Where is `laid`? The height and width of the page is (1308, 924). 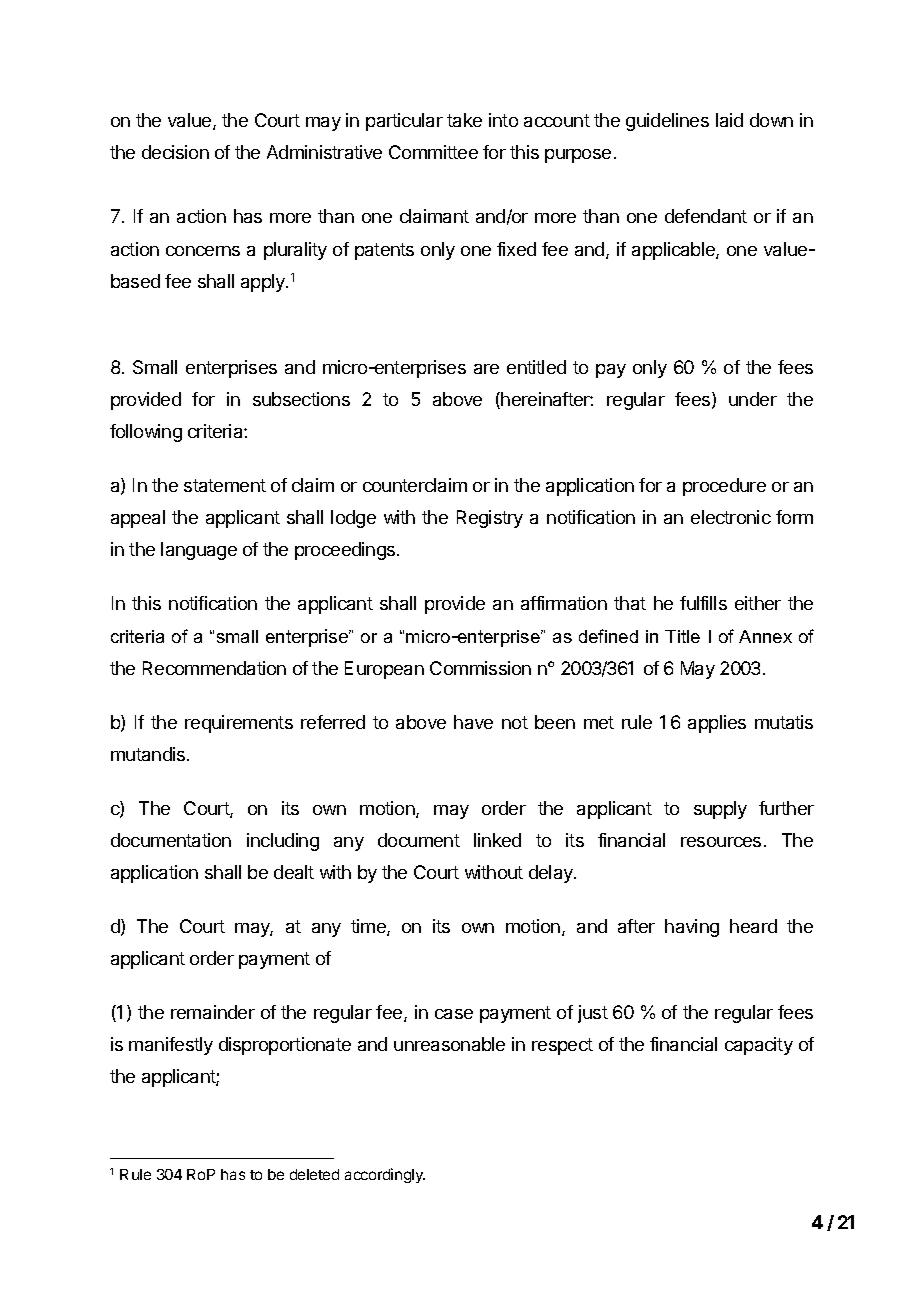 laid is located at coordinates (729, 120).
